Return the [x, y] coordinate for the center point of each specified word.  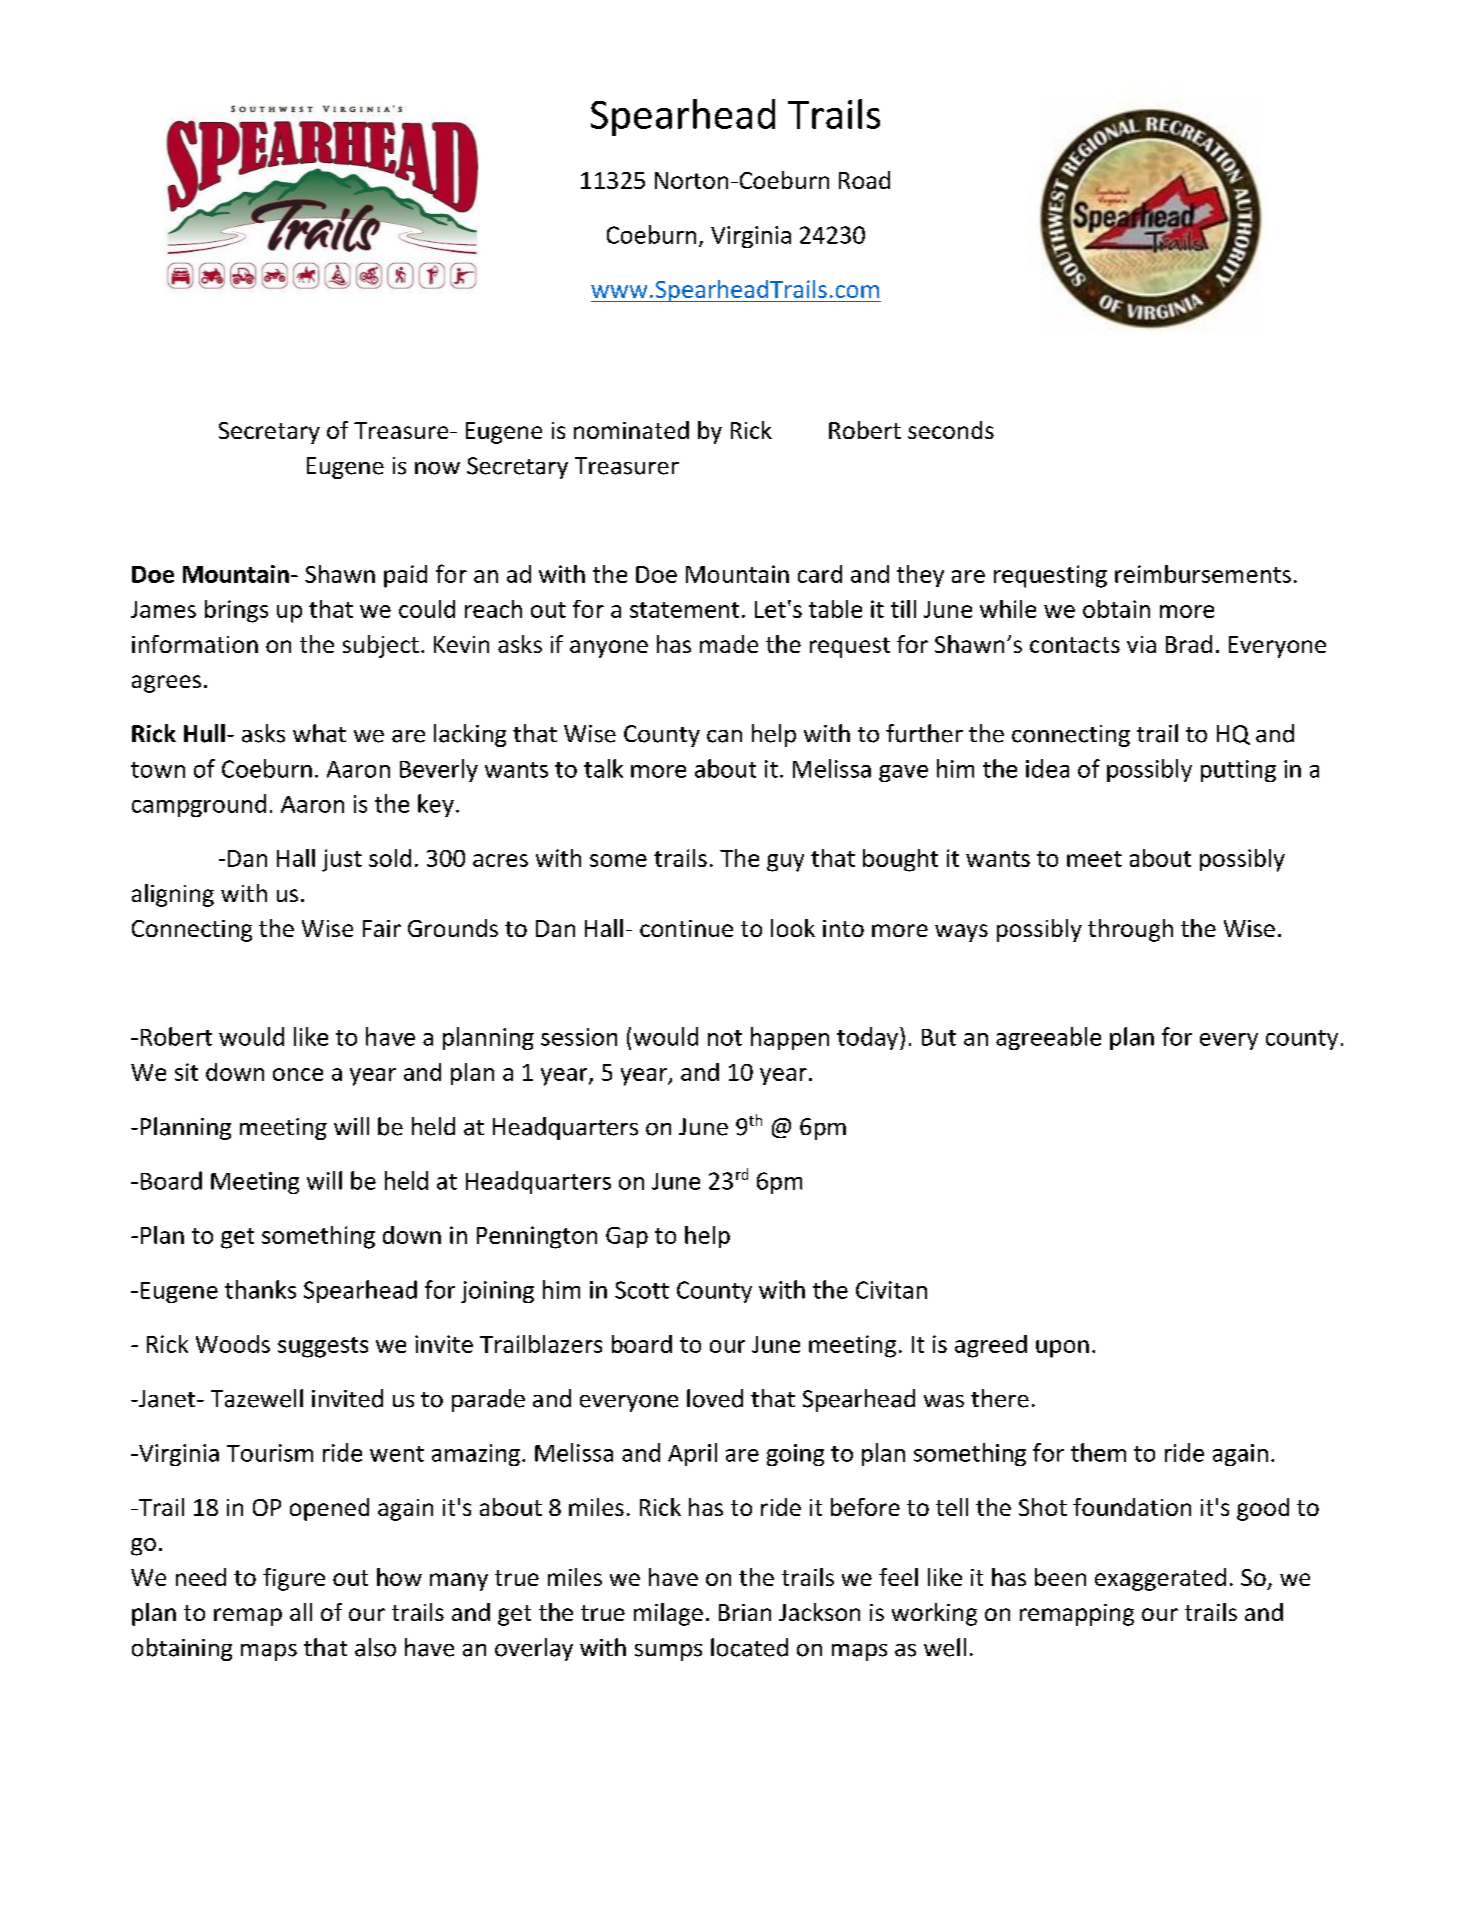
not [725, 1038]
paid [405, 576]
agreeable [1048, 1038]
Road [864, 180]
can [724, 736]
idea [1047, 768]
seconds [951, 430]
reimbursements [1203, 574]
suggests [323, 1347]
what [319, 733]
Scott [642, 1290]
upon [1062, 1349]
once [298, 1074]
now [437, 468]
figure [294, 1579]
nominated [631, 430]
